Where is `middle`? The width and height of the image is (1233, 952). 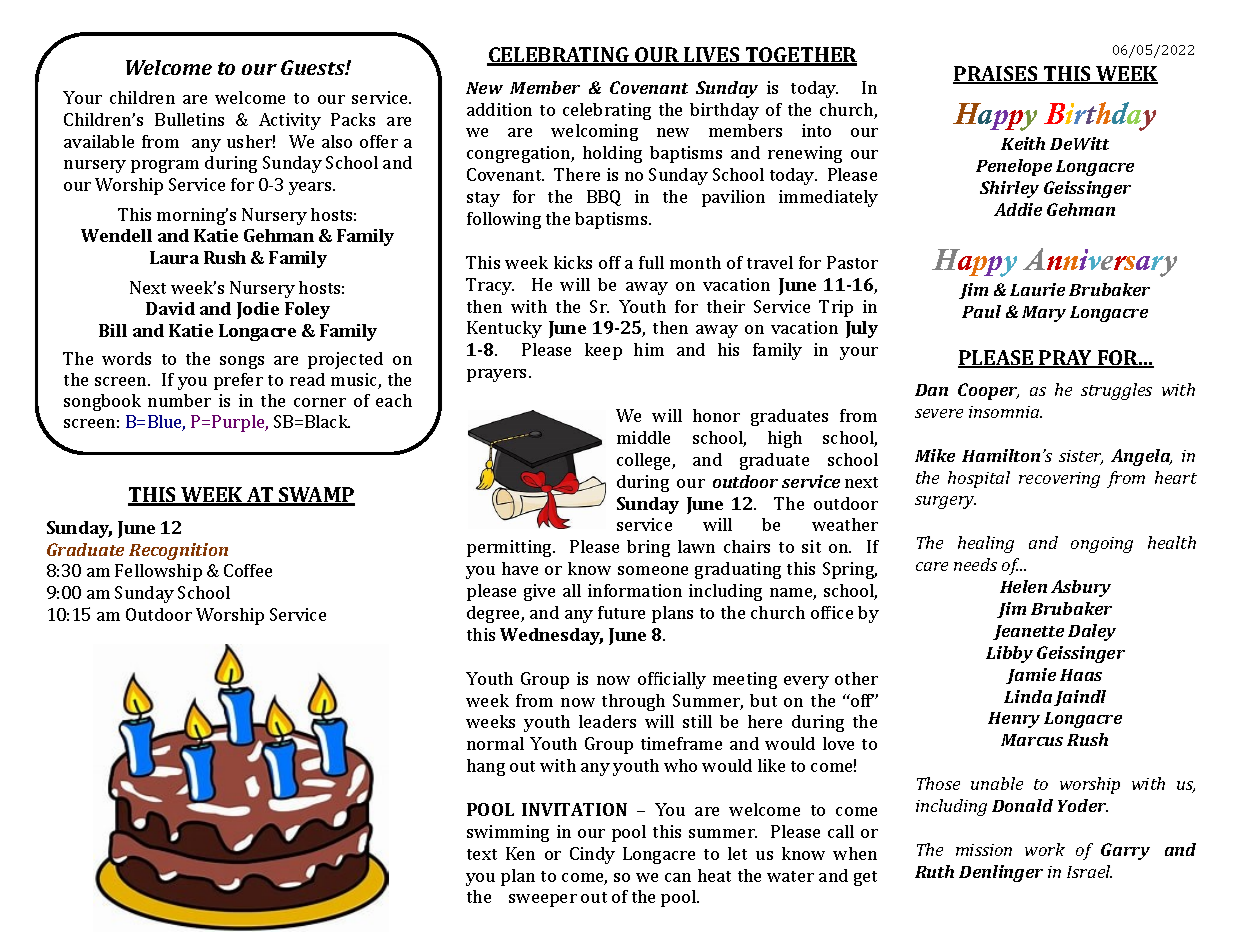 middle is located at coordinates (643, 437).
